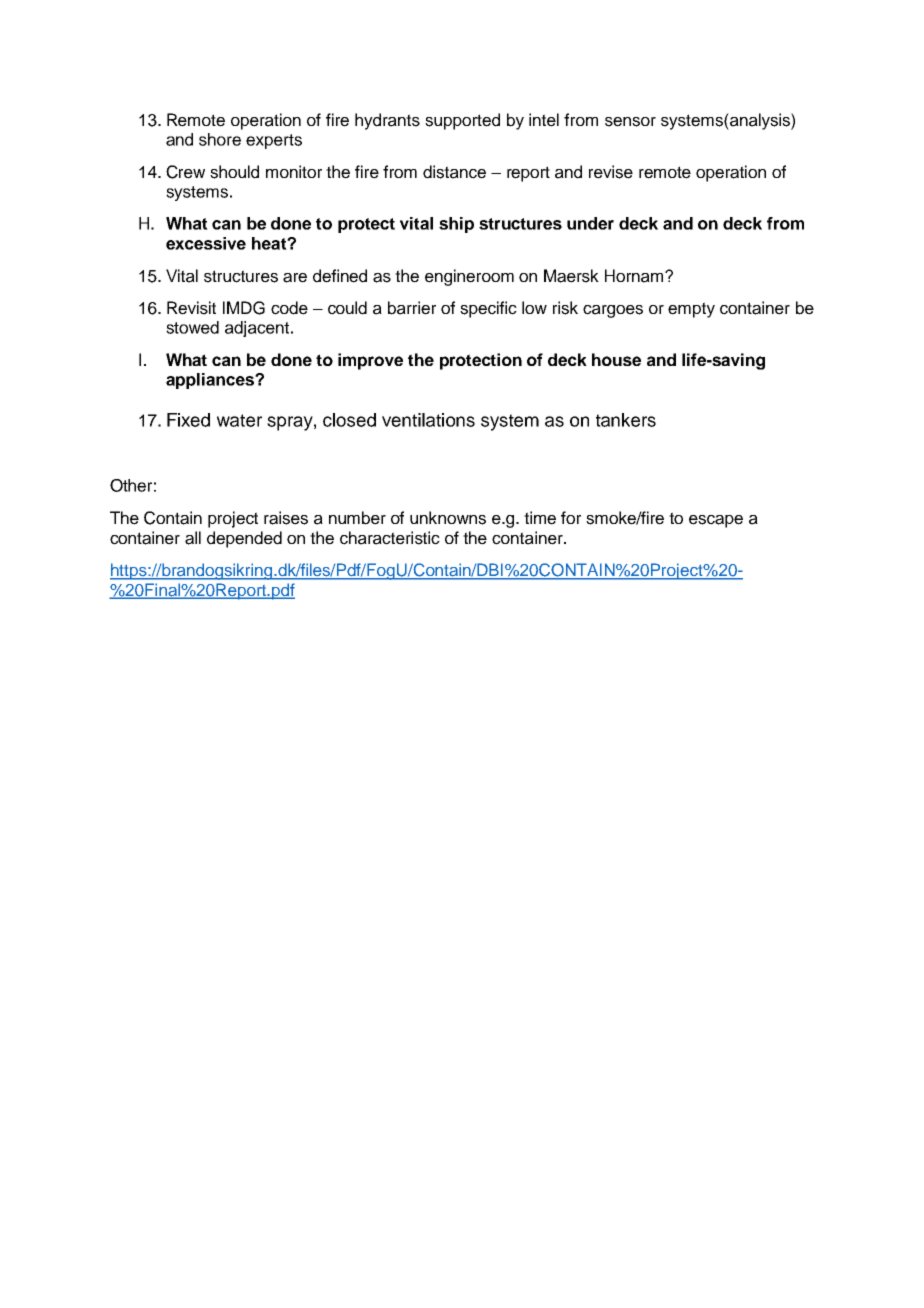 This screenshot has height=1308, width=924. I want to click on sensor, so click(630, 122).
